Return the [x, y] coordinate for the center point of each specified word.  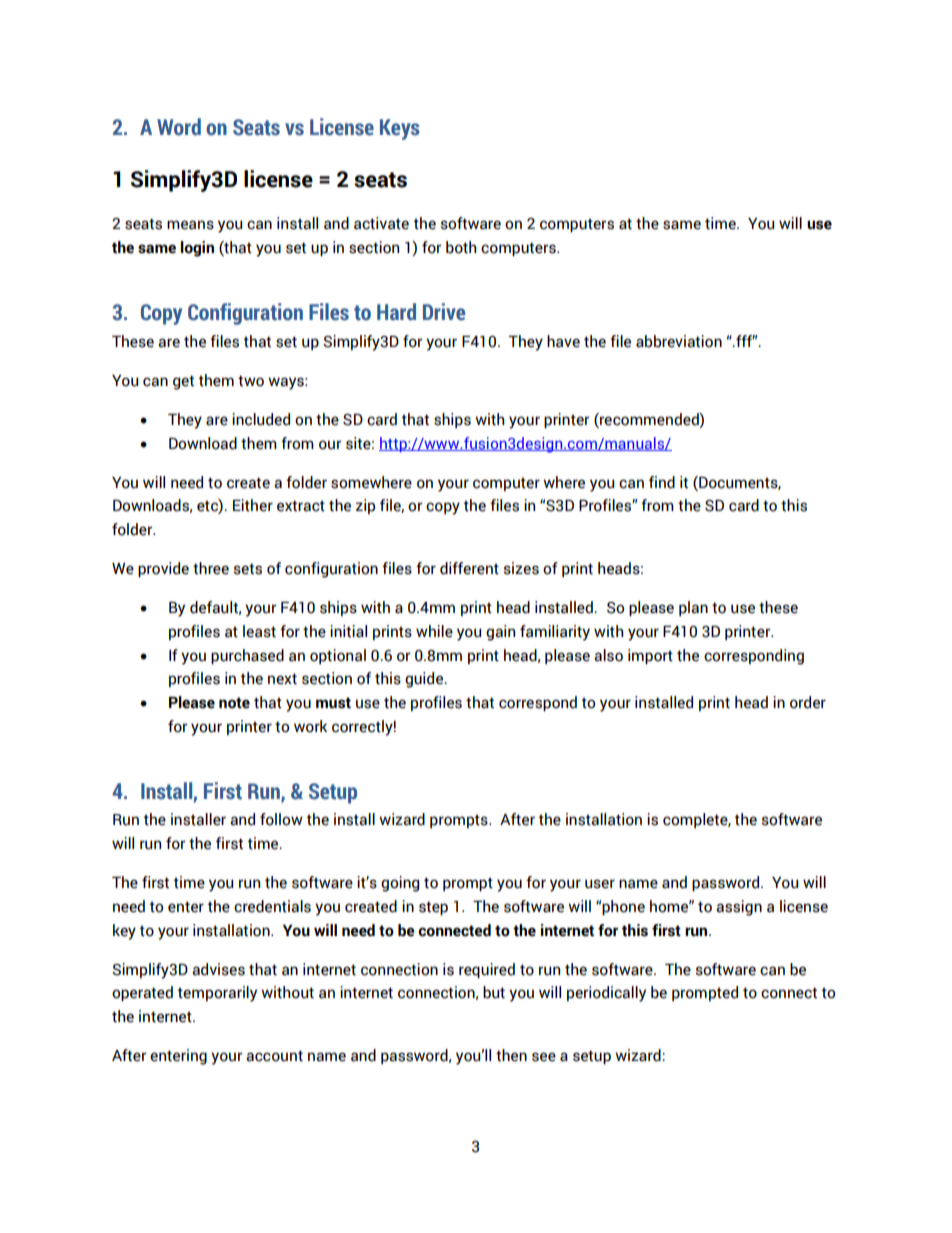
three [211, 568]
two [251, 381]
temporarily [217, 994]
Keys [400, 129]
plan [693, 608]
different [469, 568]
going [400, 884]
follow [281, 819]
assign [739, 908]
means [190, 225]
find [662, 482]
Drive [444, 312]
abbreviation [679, 341]
